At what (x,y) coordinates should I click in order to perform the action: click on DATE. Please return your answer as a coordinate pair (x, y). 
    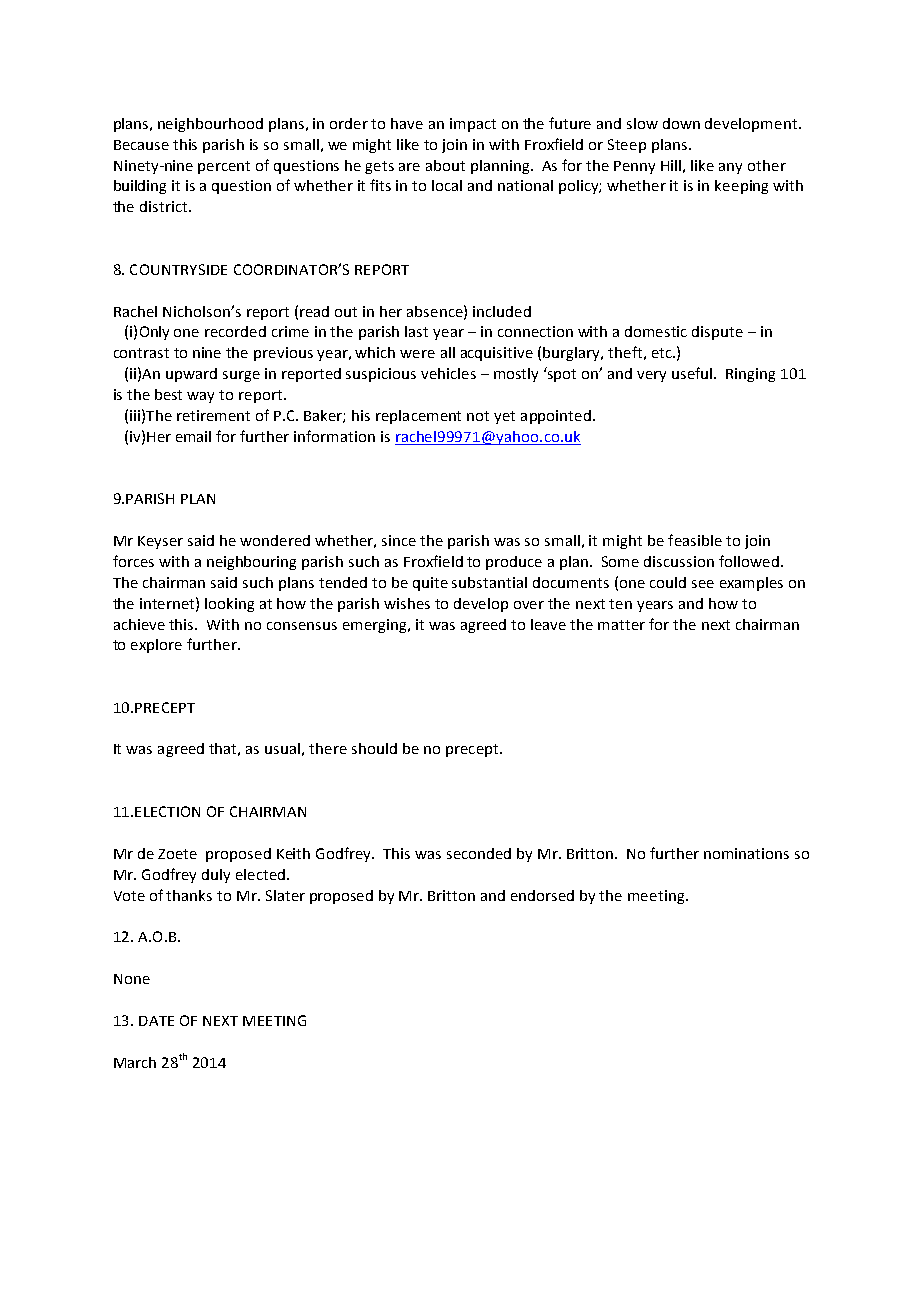
    Looking at the image, I should click on (156, 1021).
